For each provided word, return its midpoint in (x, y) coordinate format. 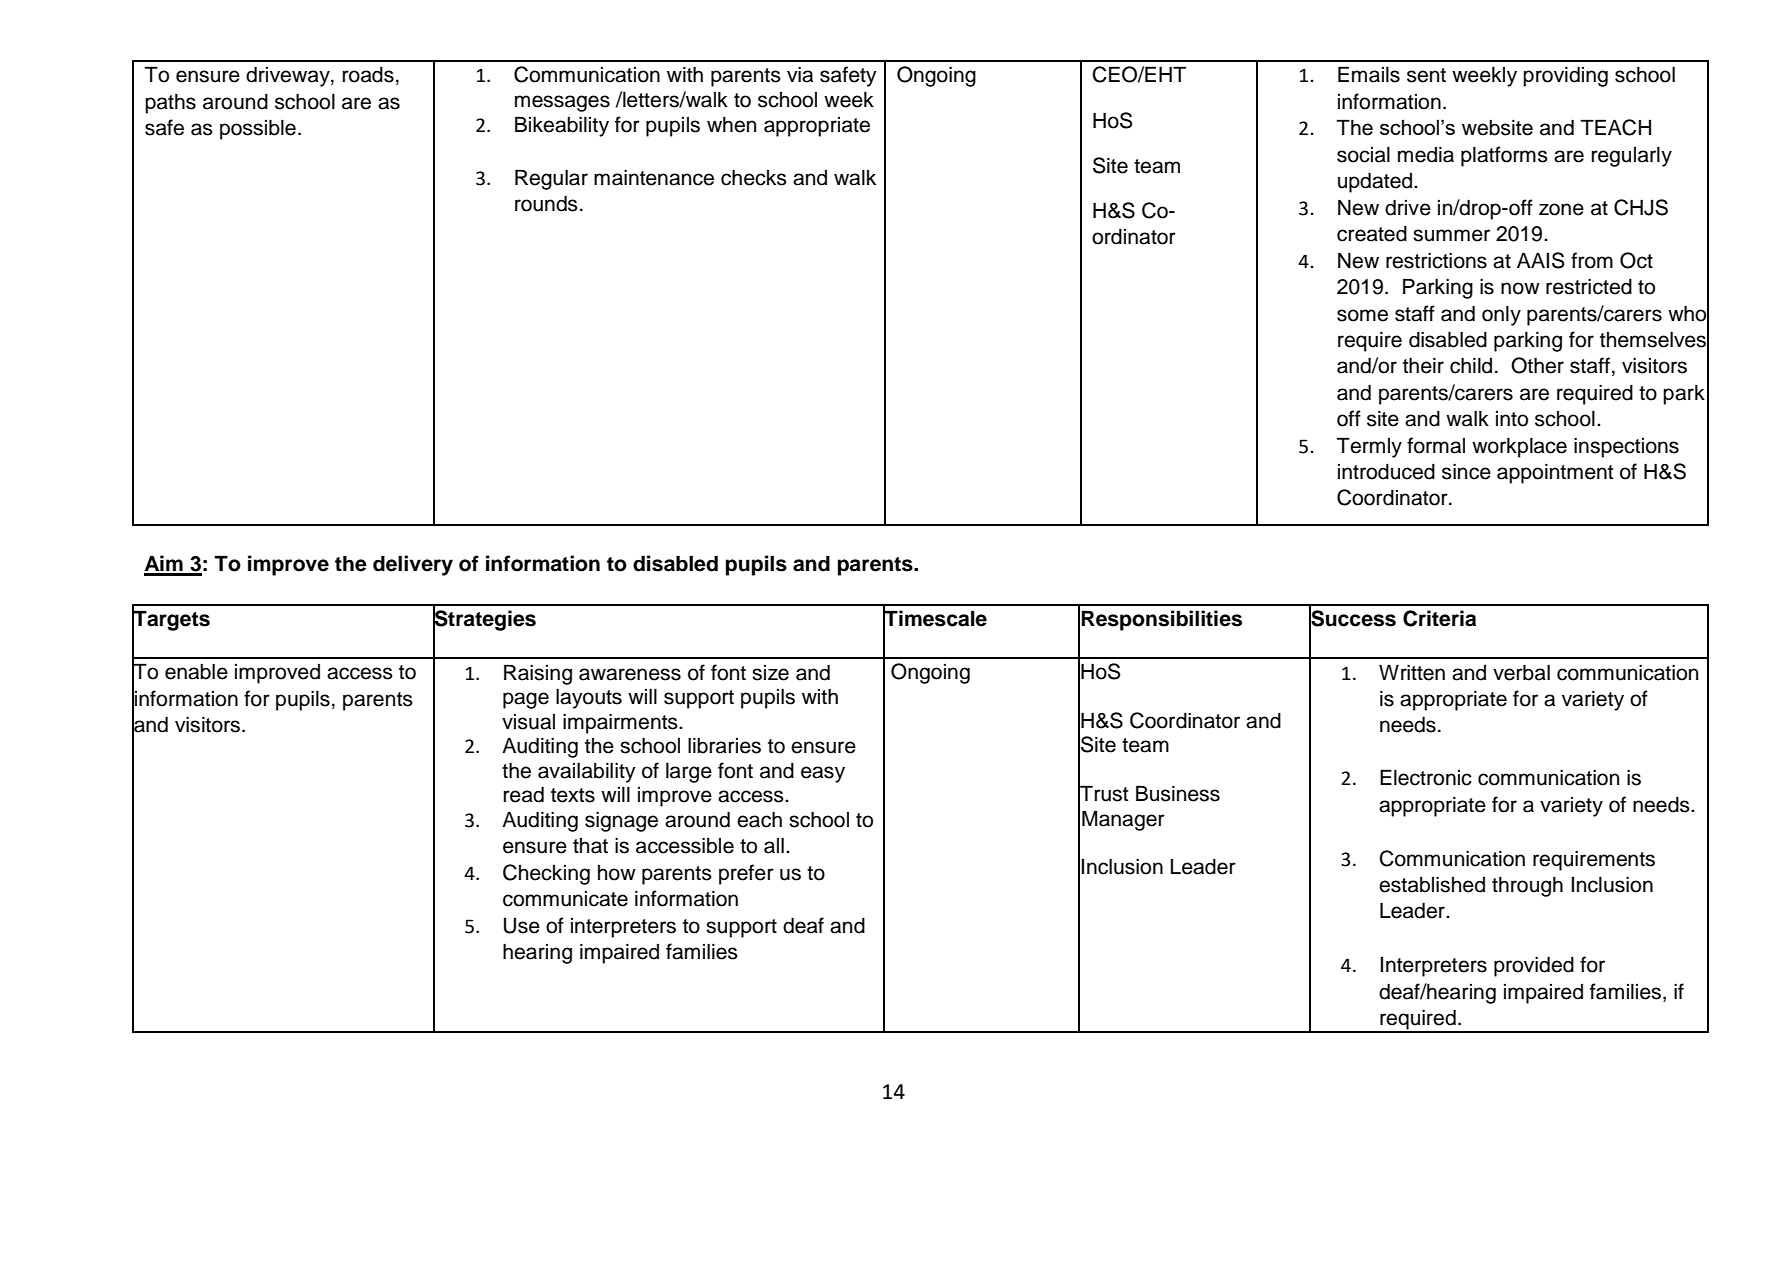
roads (368, 75)
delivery (413, 565)
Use (522, 926)
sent (1426, 75)
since (1466, 472)
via (800, 75)
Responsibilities (1162, 620)
